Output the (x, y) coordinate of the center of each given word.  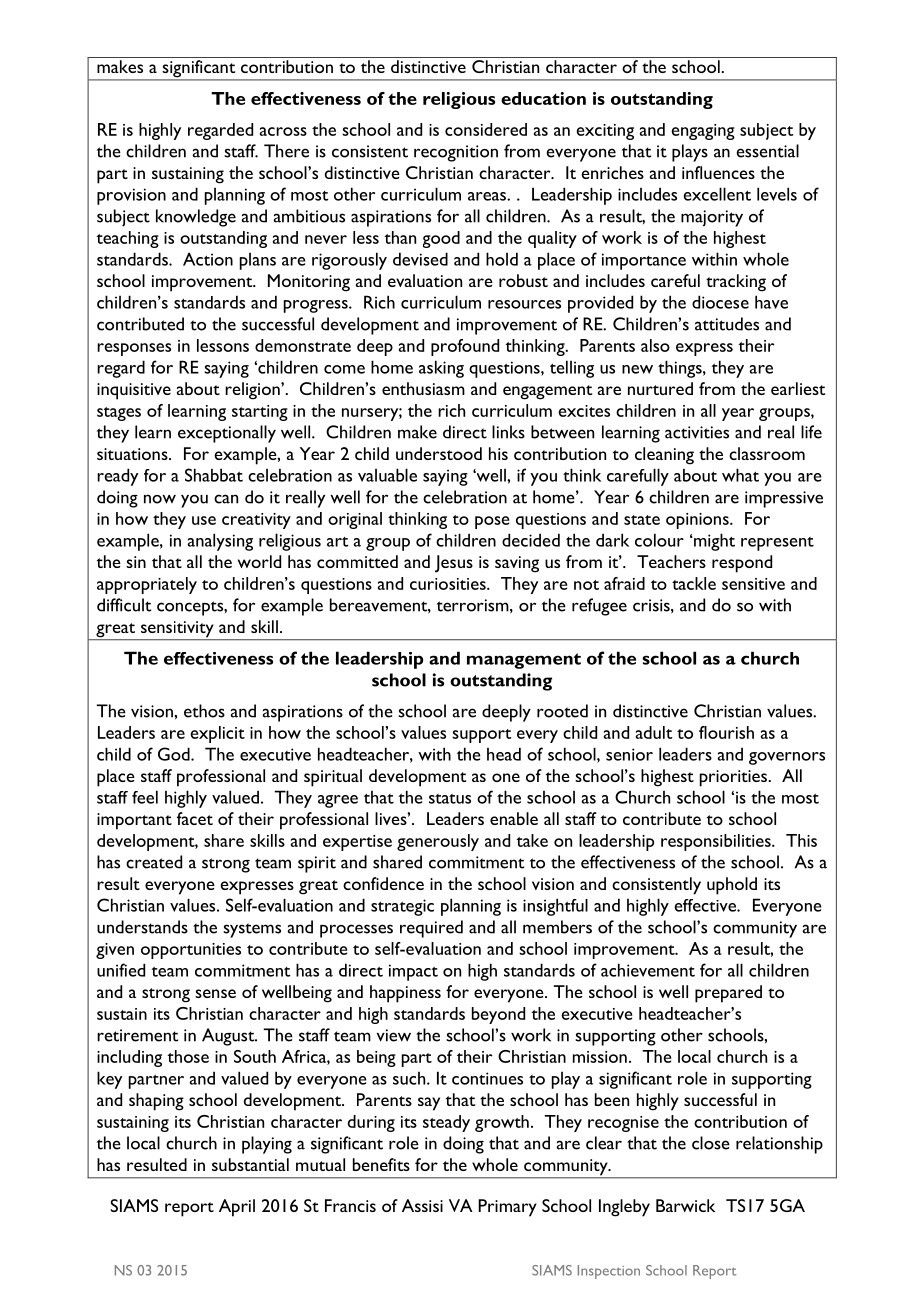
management (524, 661)
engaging (703, 132)
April (237, 1208)
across (283, 131)
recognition (456, 153)
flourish (726, 732)
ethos (204, 711)
